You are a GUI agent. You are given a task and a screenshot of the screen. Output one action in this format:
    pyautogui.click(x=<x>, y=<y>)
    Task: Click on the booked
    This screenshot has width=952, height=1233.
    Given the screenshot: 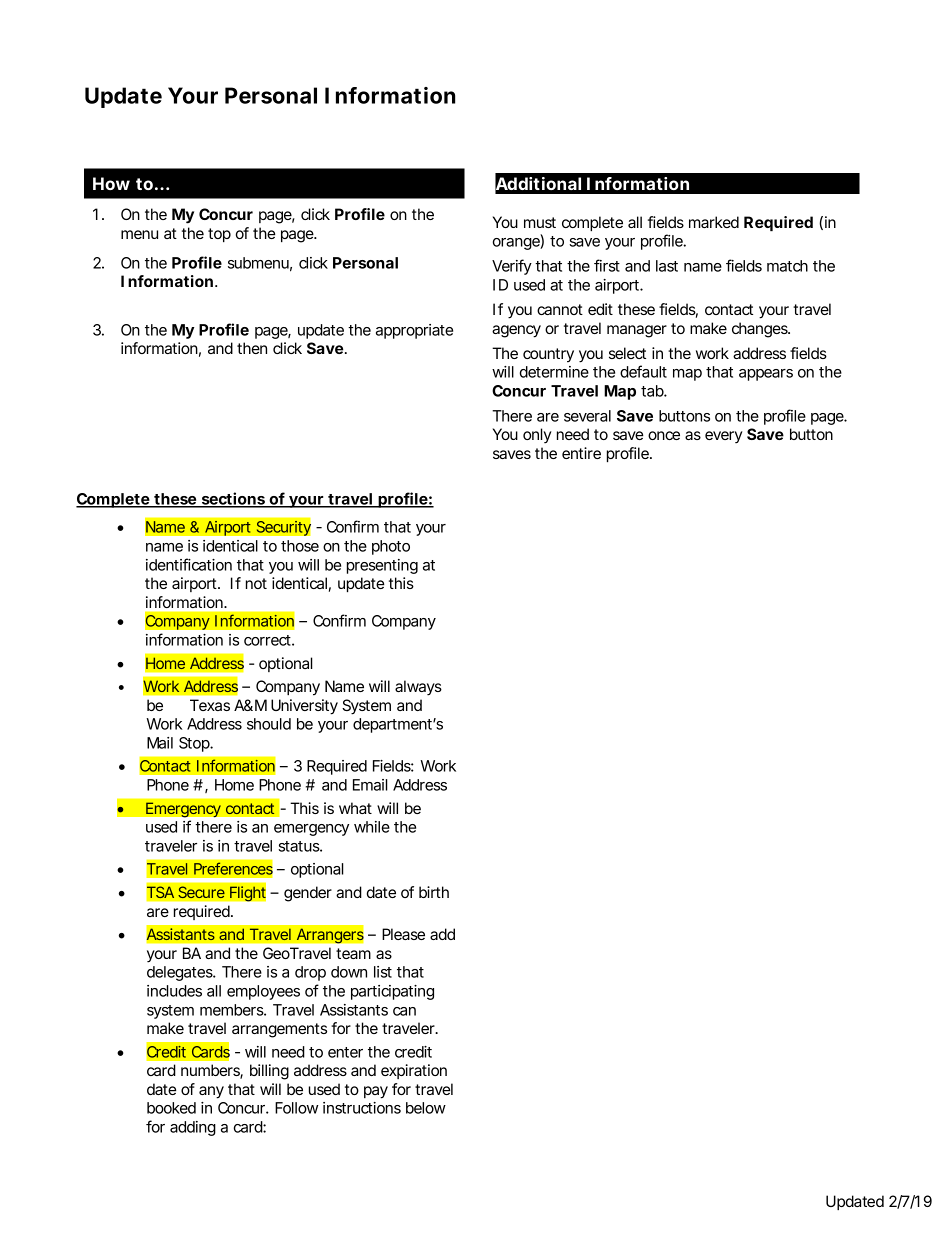 What is the action you would take?
    pyautogui.click(x=171, y=1108)
